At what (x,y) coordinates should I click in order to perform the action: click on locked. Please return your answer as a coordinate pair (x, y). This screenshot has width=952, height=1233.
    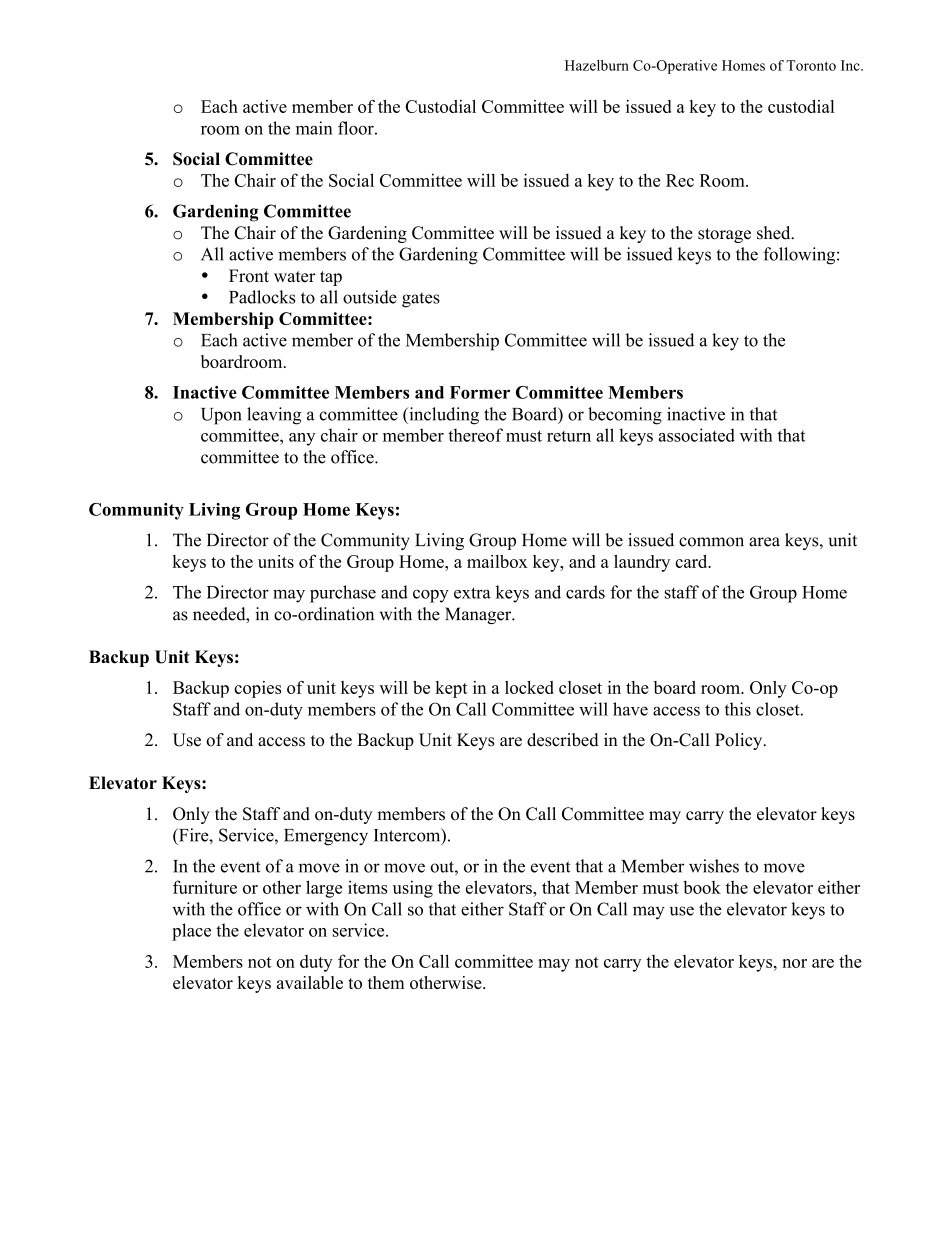
    Looking at the image, I should click on (529, 687).
